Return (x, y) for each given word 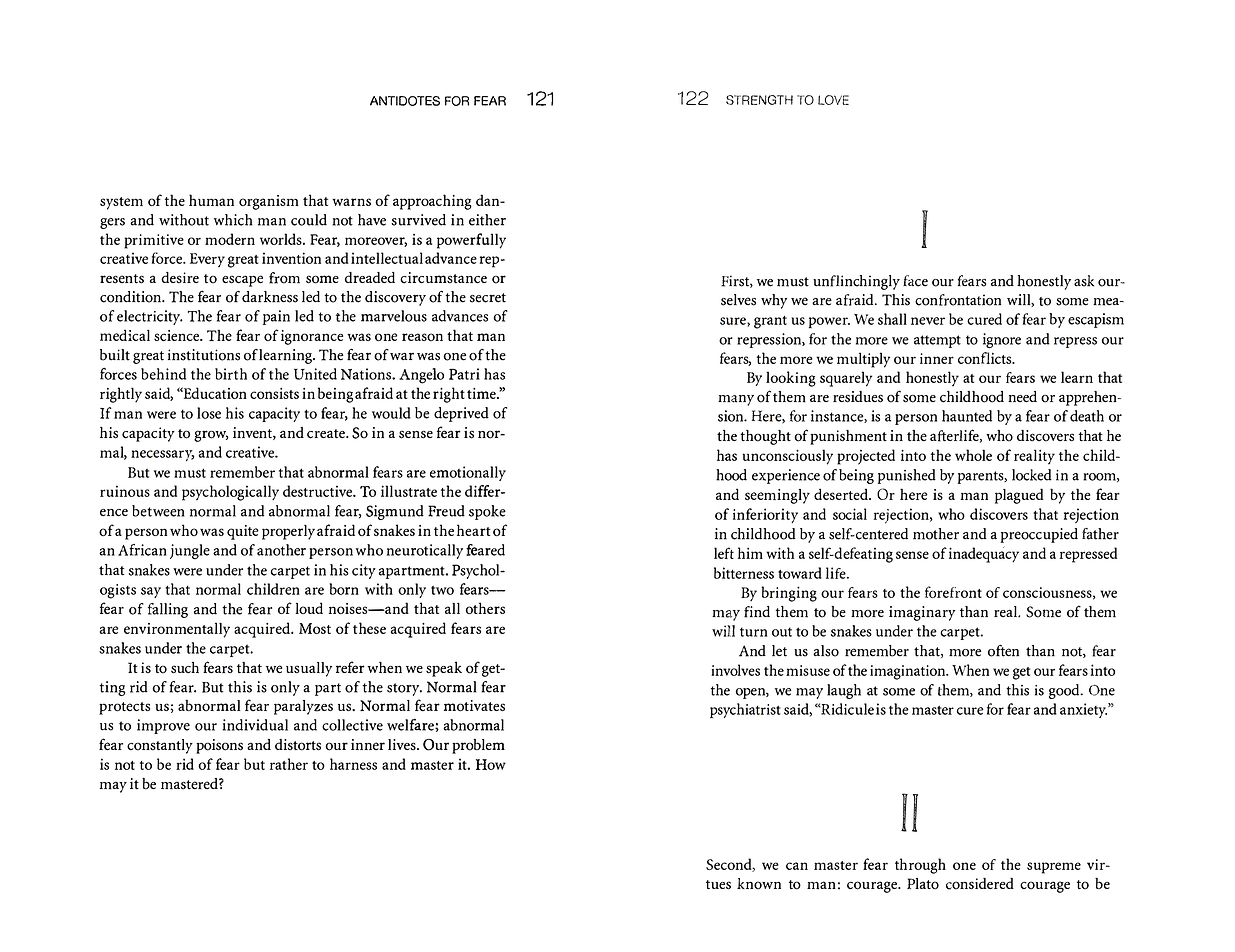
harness (353, 764)
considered (980, 884)
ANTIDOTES (405, 101)
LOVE (833, 100)
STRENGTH (759, 100)
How (491, 764)
